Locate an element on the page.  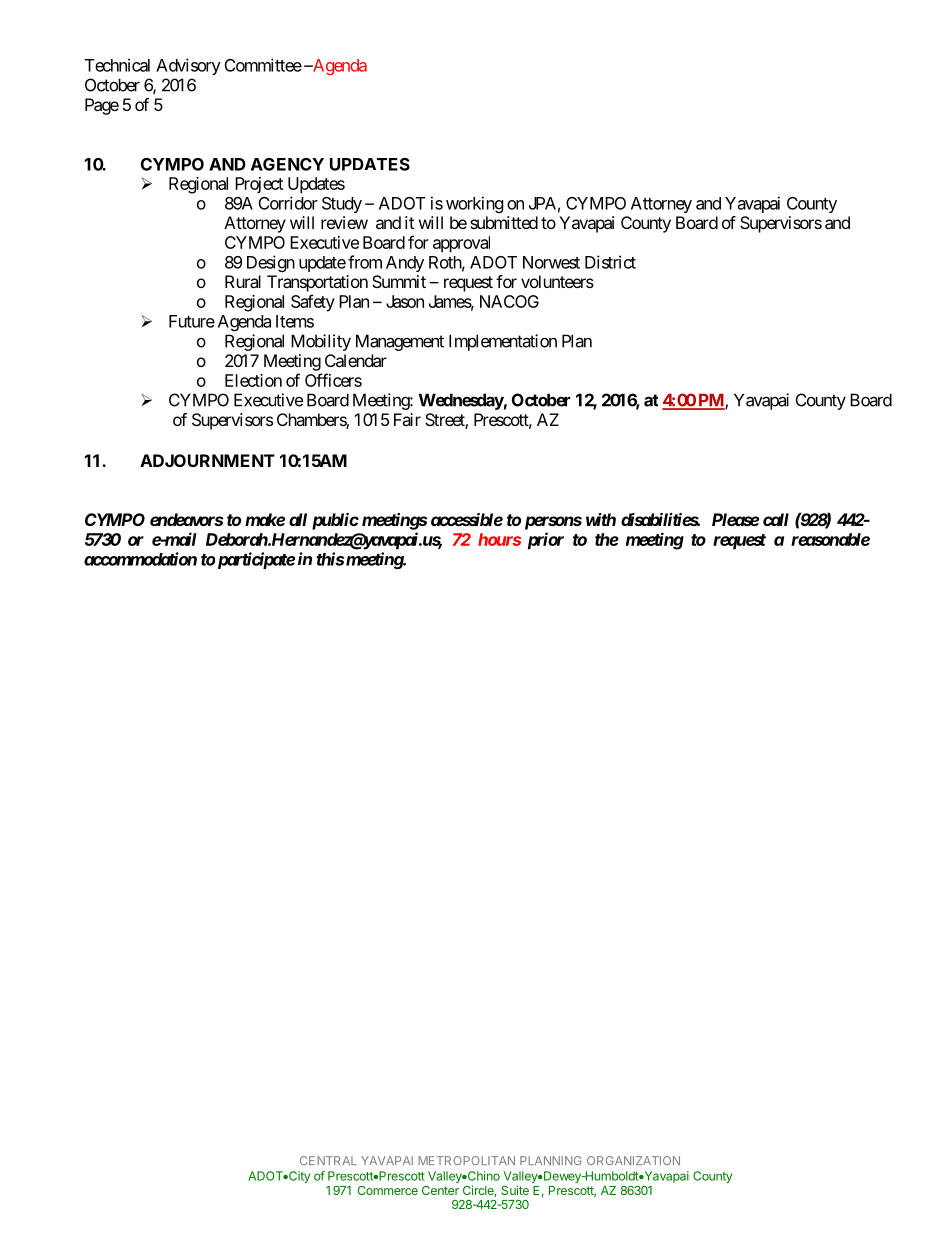
Commerce is located at coordinates (388, 1190).
